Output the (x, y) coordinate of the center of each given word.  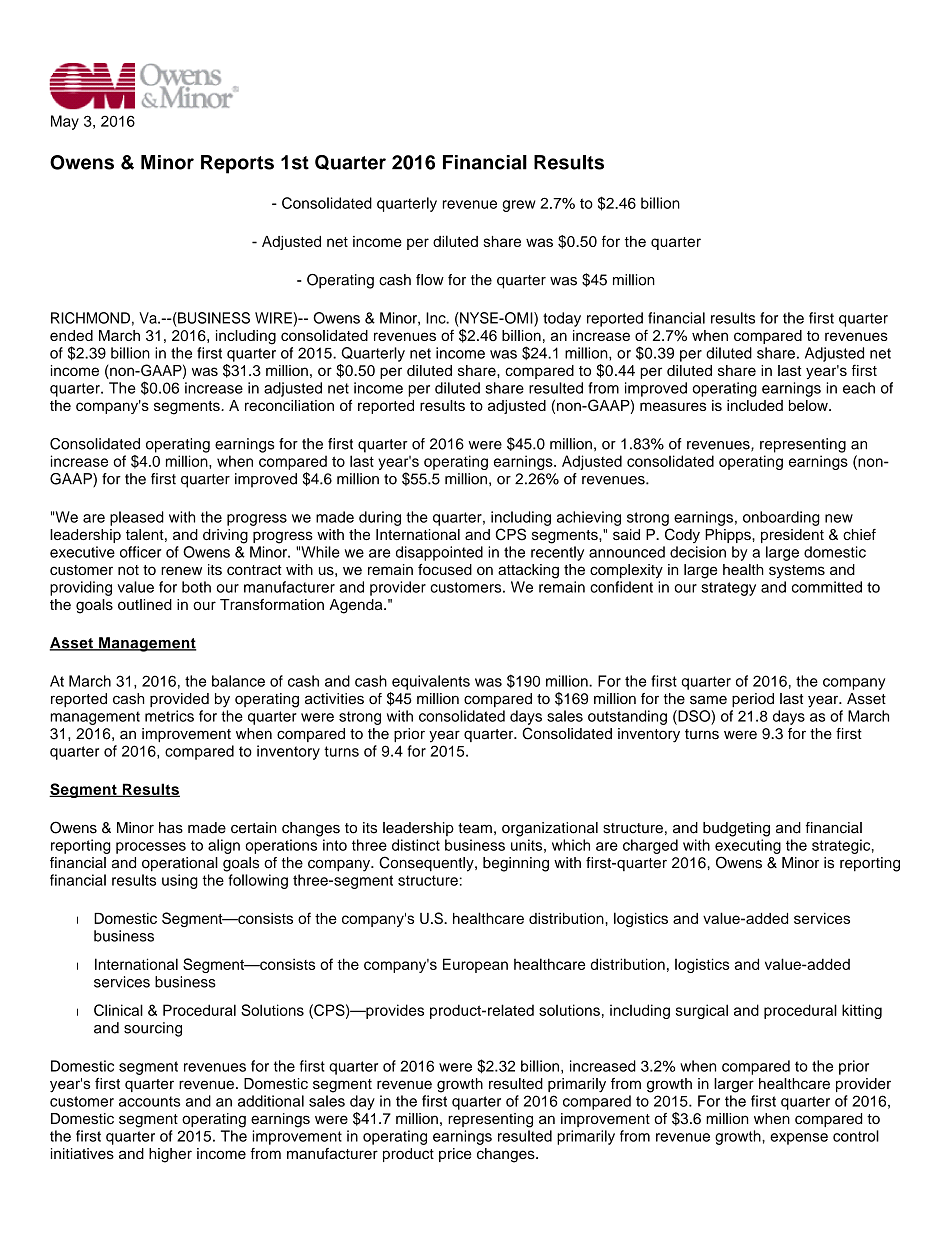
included (755, 405)
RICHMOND (90, 318)
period (753, 700)
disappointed (439, 553)
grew (519, 206)
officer (141, 552)
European (475, 965)
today (562, 319)
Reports (237, 164)
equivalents (431, 682)
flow (430, 280)
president (792, 536)
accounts (149, 1101)
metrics (169, 716)
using (180, 881)
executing (748, 846)
